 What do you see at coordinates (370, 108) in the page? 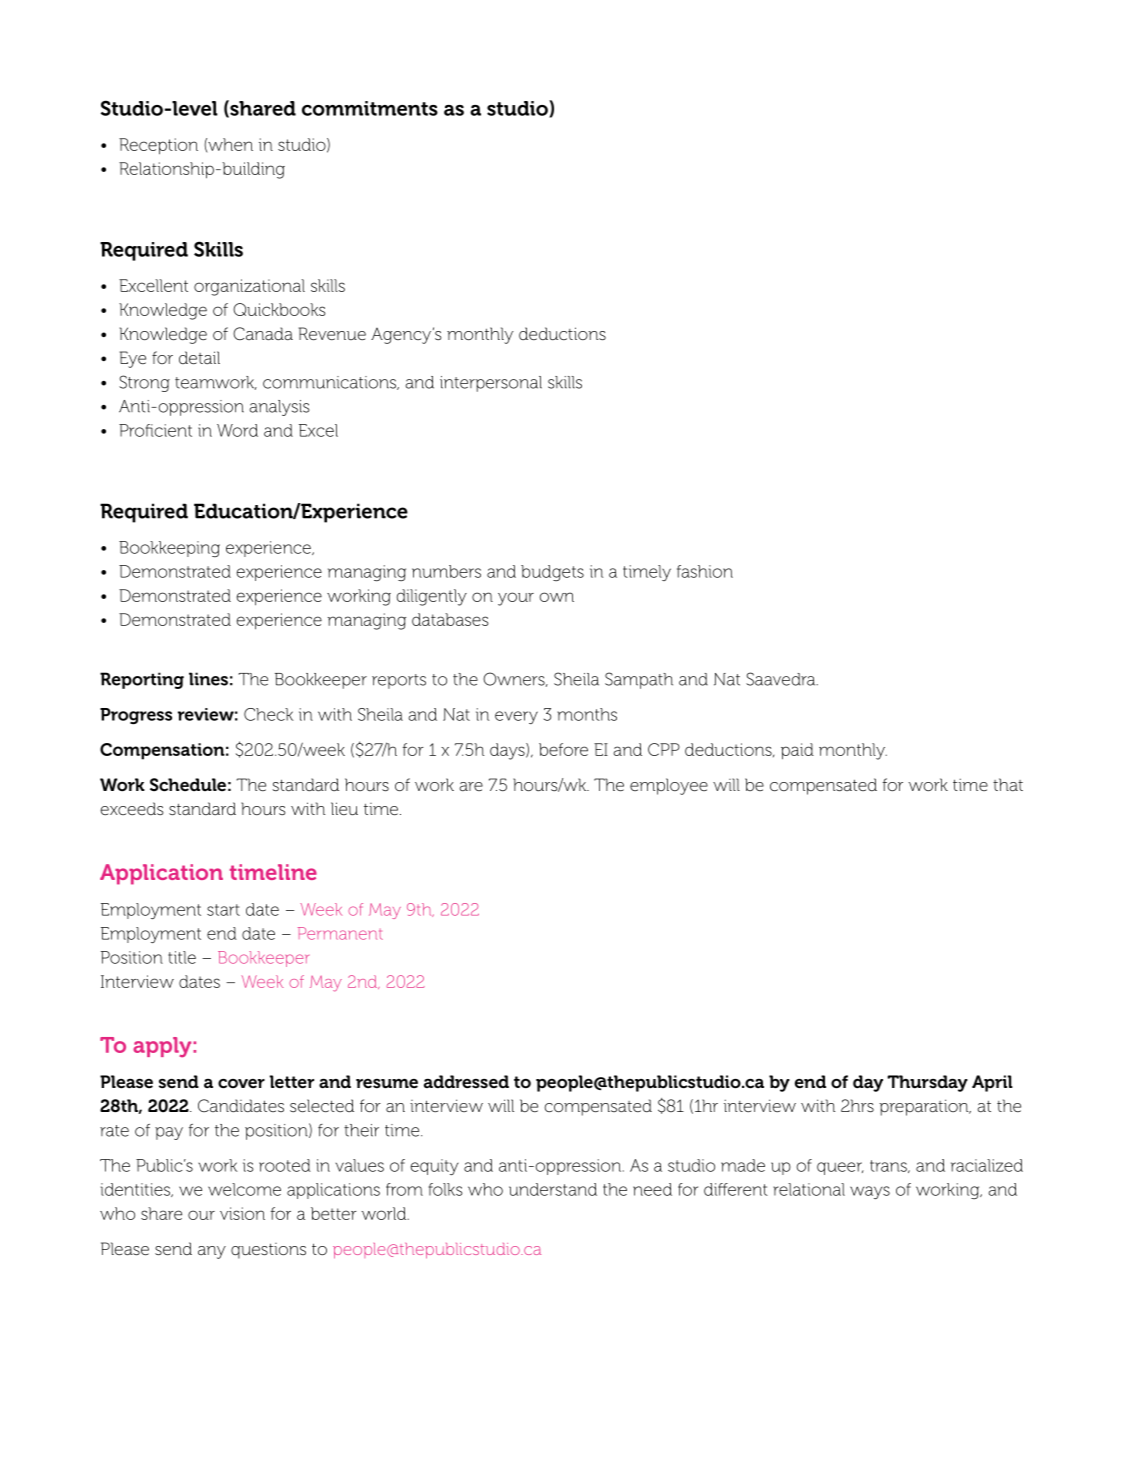
I see `commitments` at bounding box center [370, 108].
